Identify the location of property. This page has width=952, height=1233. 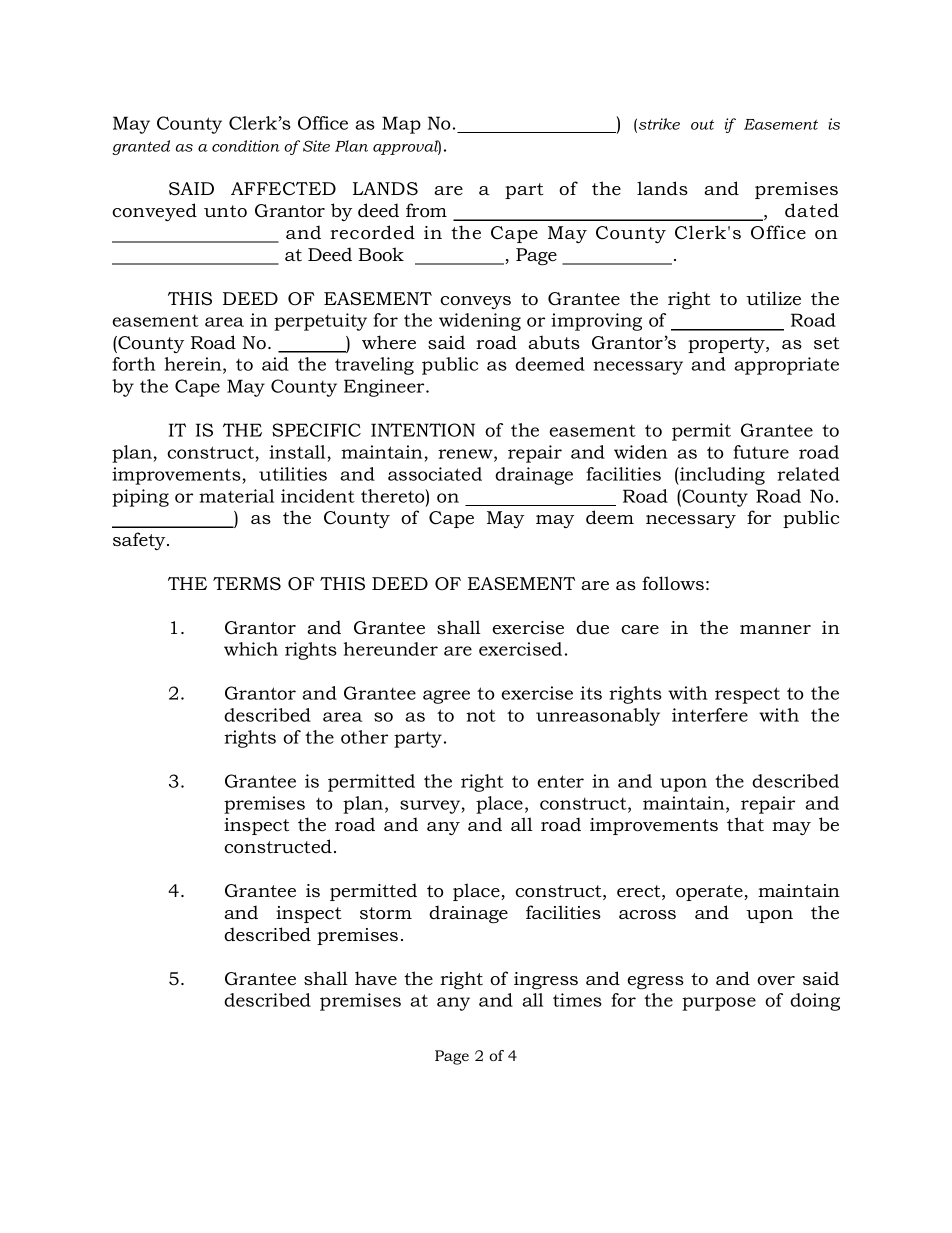
(727, 345).
